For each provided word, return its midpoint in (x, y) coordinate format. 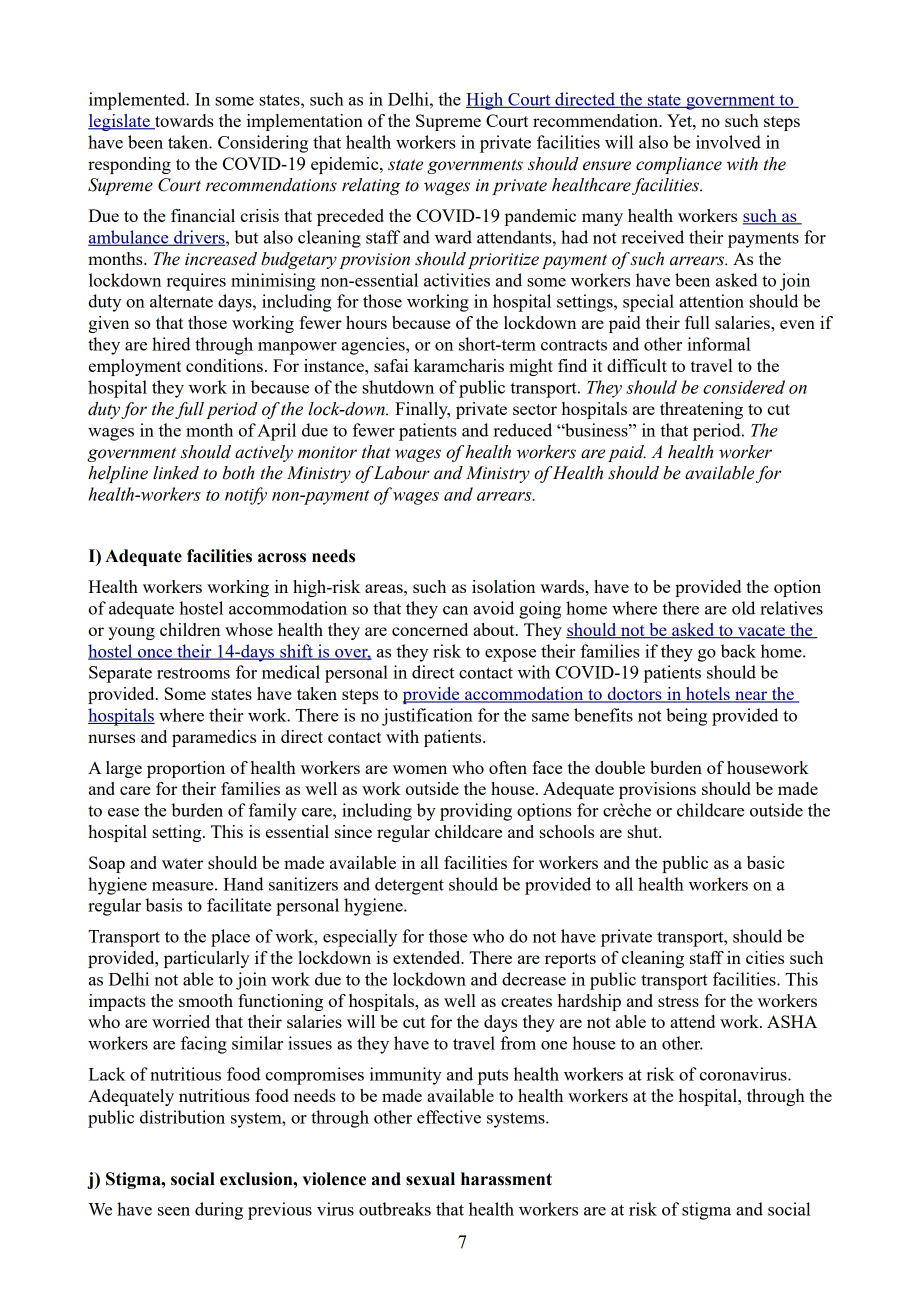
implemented (138, 101)
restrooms (193, 673)
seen (174, 1211)
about (495, 629)
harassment (506, 1179)
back (738, 651)
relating (371, 186)
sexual (430, 1179)
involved (728, 142)
